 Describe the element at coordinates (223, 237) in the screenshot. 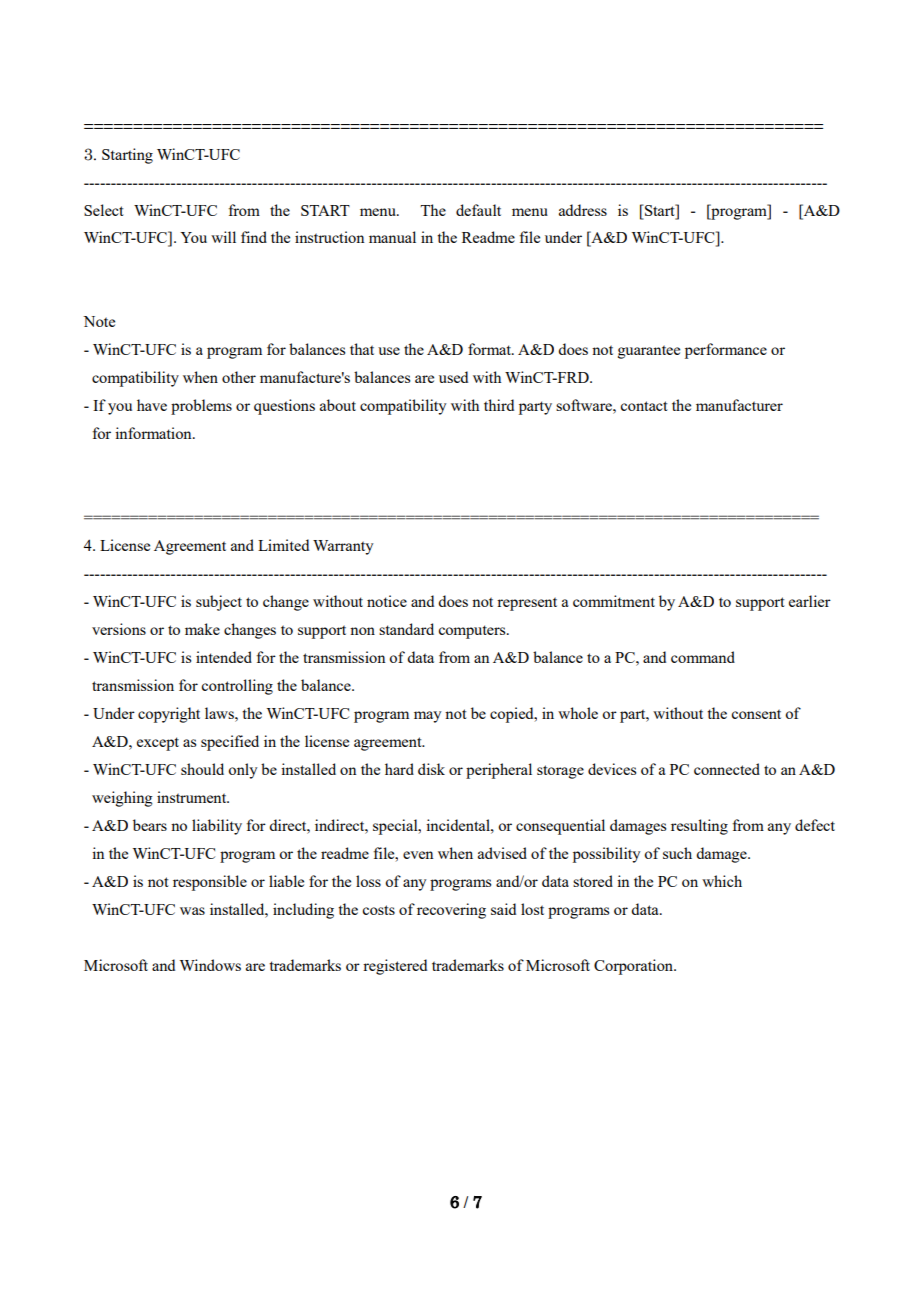

I see `will` at that location.
